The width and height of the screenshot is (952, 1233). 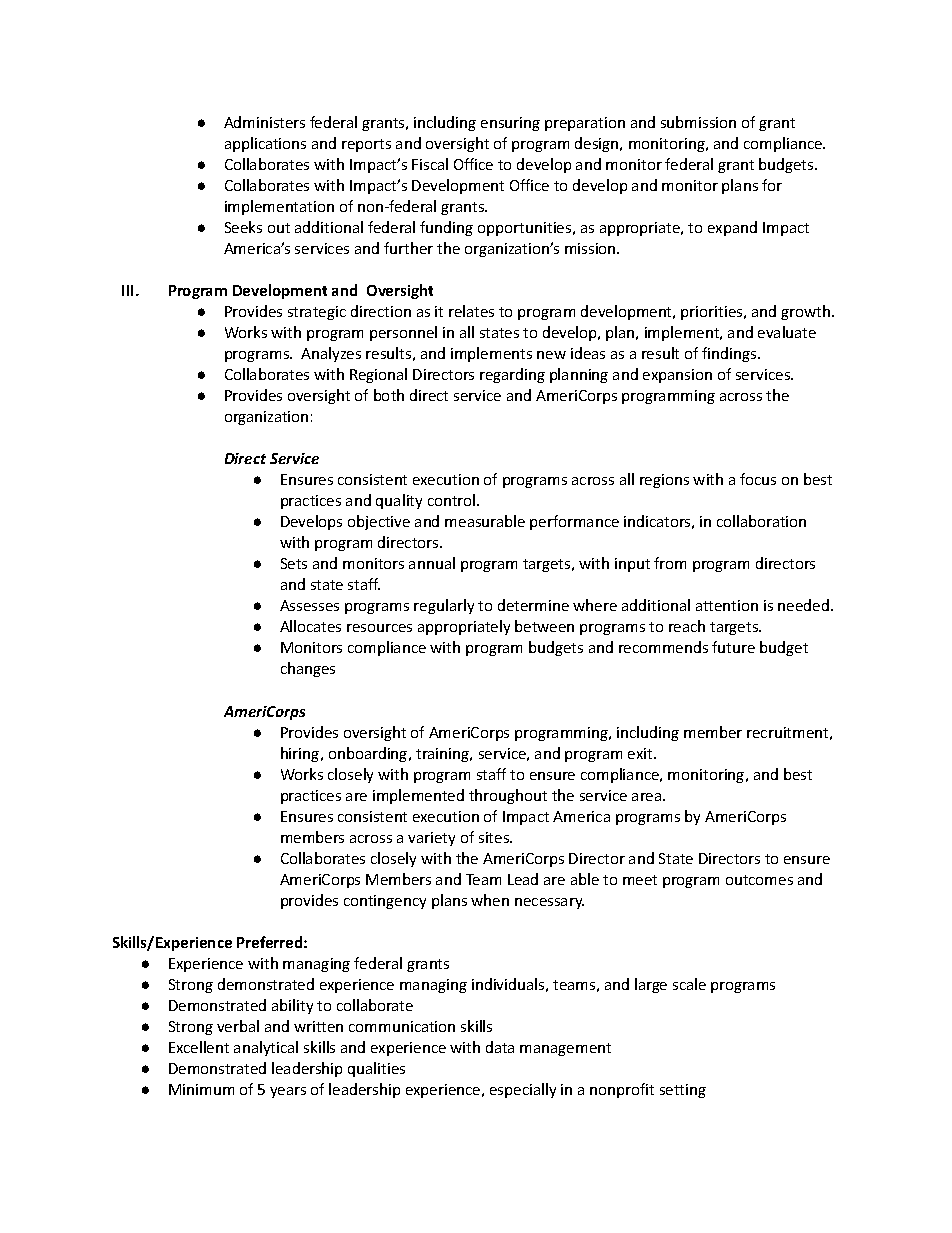 What do you see at coordinates (758, 479) in the screenshot?
I see `focus` at bounding box center [758, 479].
